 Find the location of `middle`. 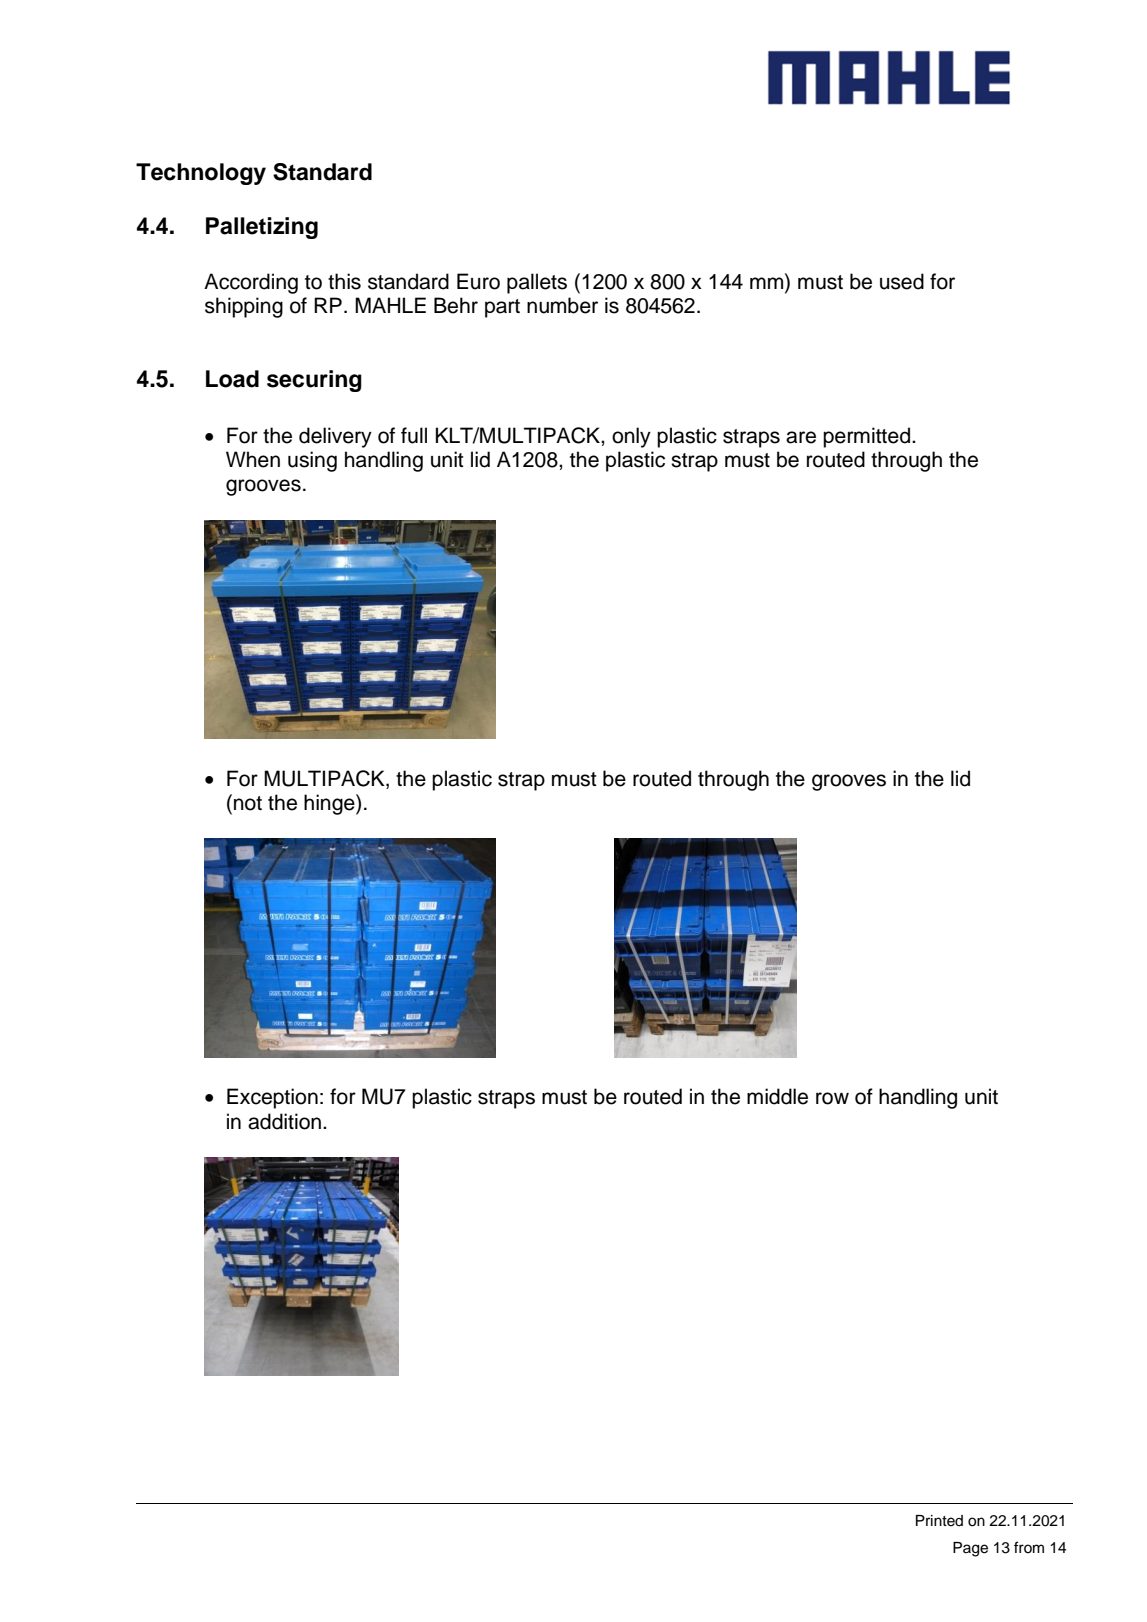

middle is located at coordinates (777, 1096).
